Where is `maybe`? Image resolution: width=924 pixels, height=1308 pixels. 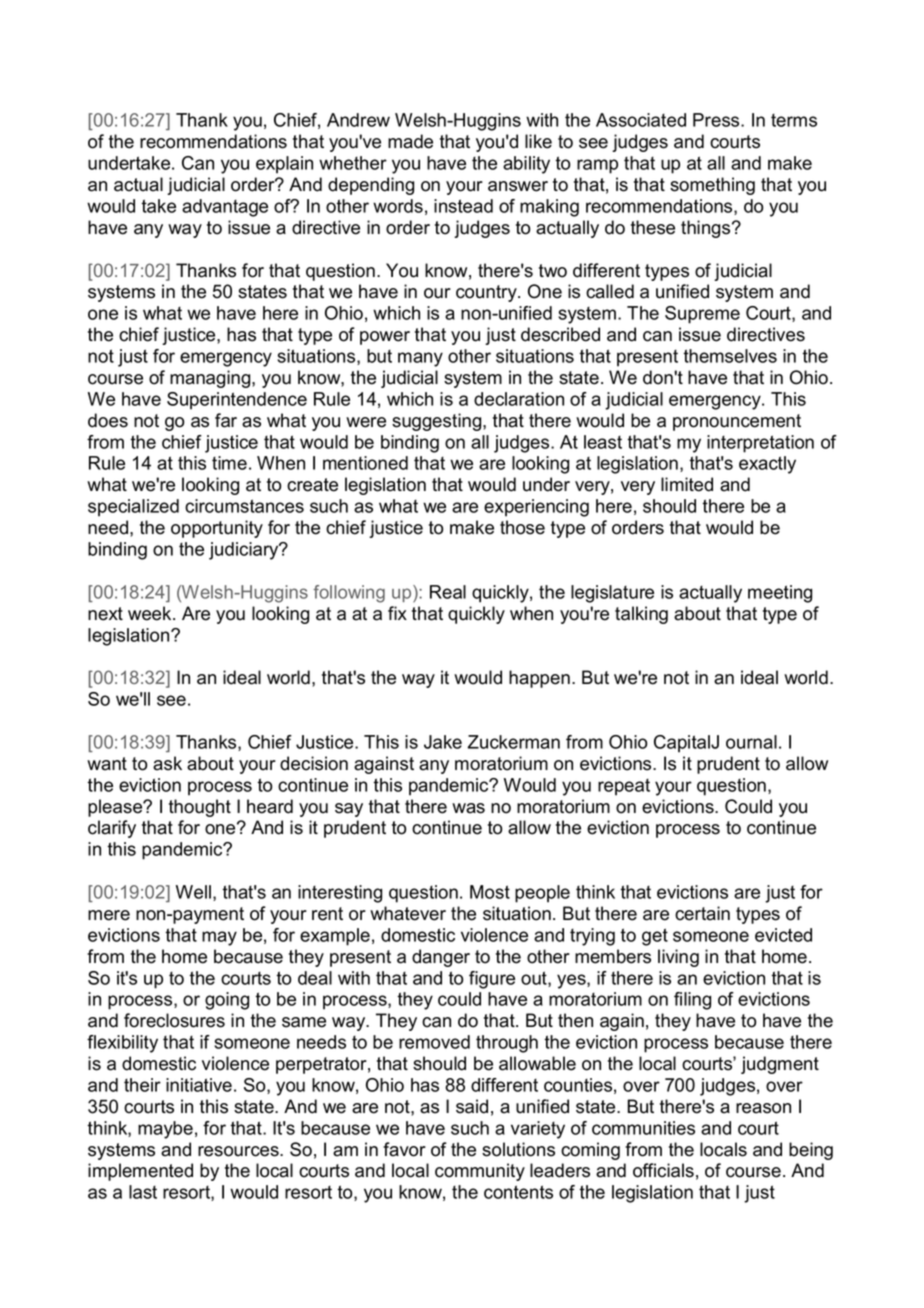
maybe is located at coordinates (165, 1130).
